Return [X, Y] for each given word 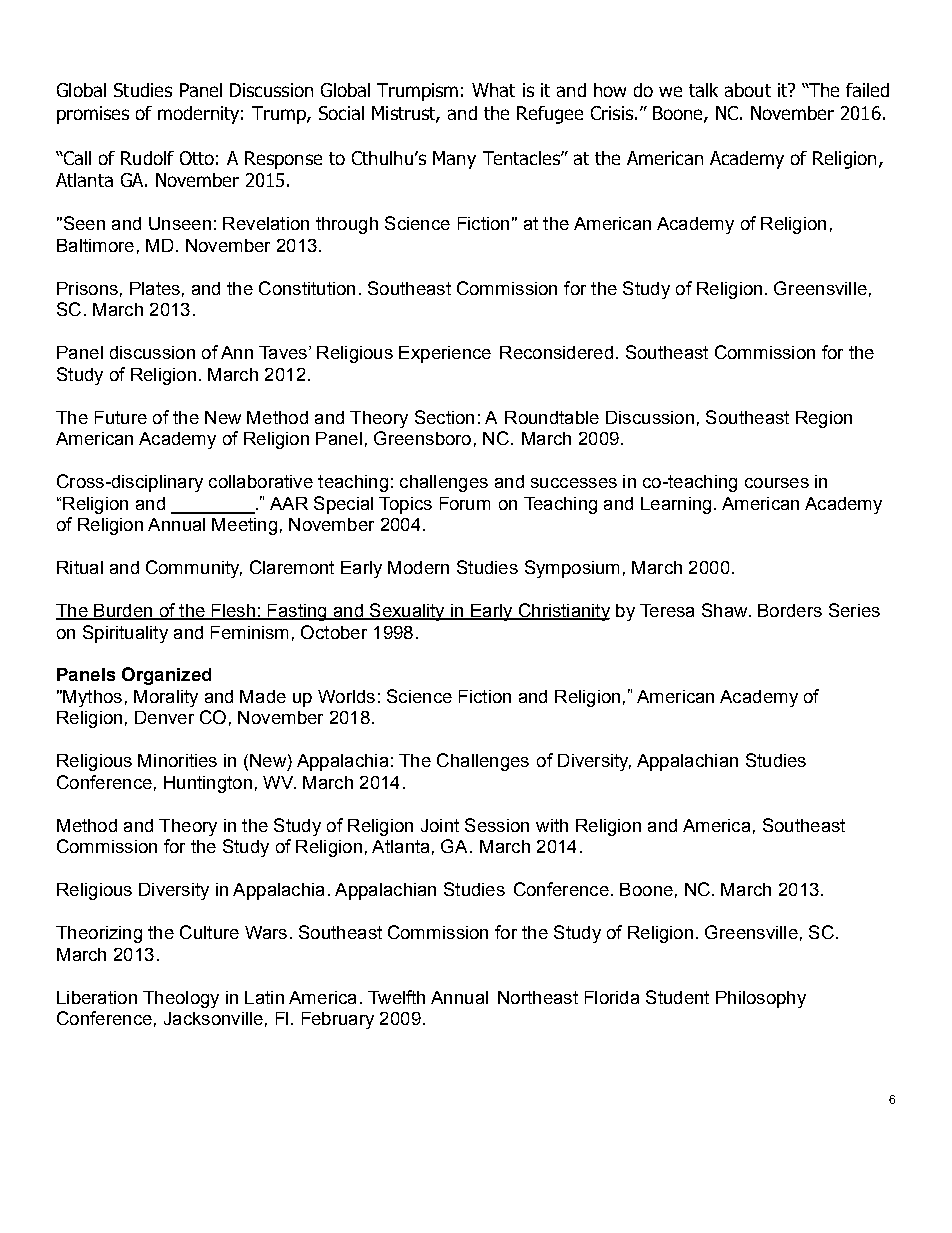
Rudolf [147, 158]
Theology [181, 999]
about [748, 90]
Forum [465, 503]
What [493, 90]
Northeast [538, 997]
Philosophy [761, 999]
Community [194, 569]
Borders [790, 610]
